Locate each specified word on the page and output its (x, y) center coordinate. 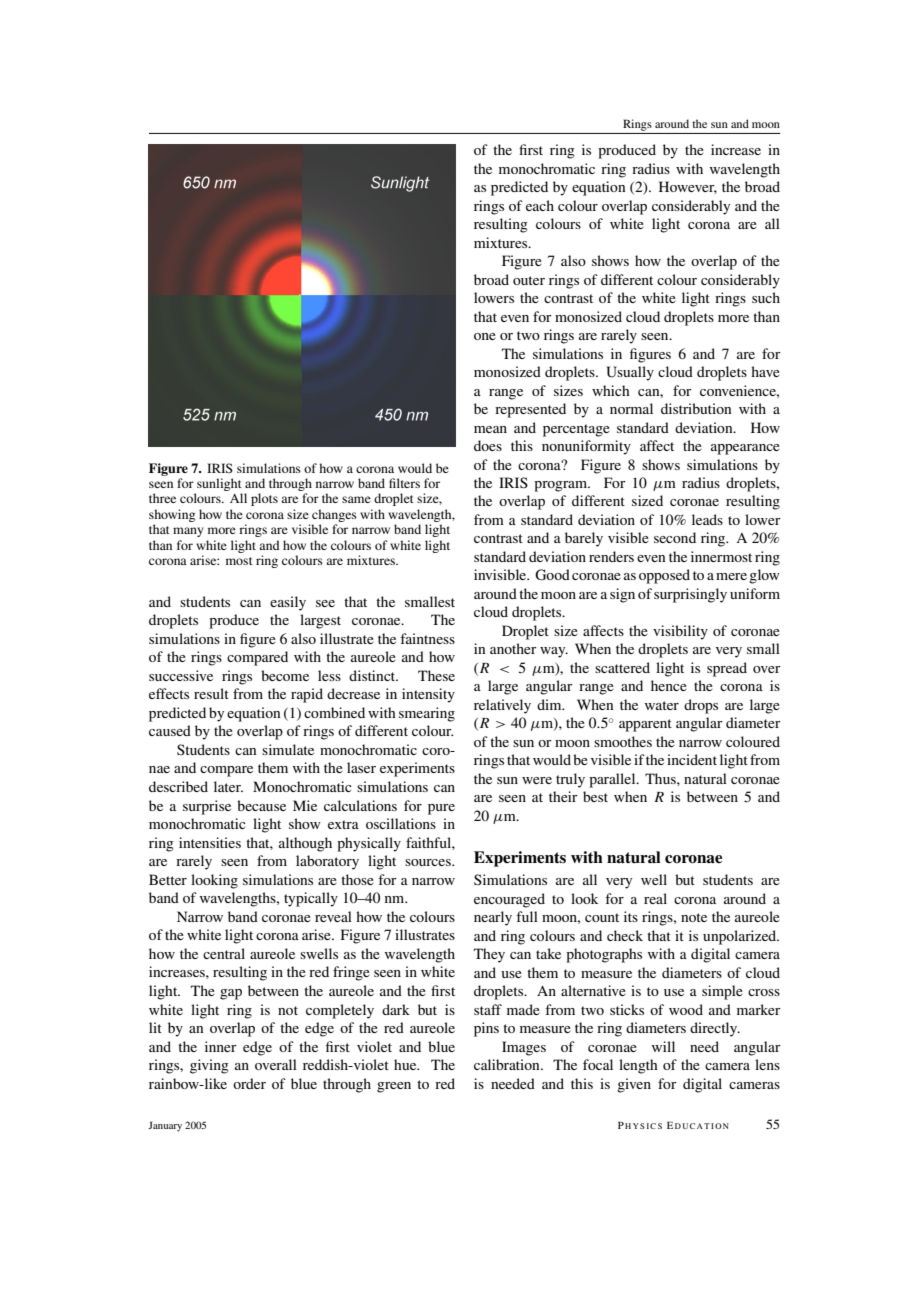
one (485, 336)
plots (264, 499)
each (540, 205)
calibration (508, 1064)
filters (404, 483)
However (688, 187)
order (249, 1083)
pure (441, 809)
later (228, 786)
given (634, 1085)
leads (707, 519)
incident (692, 759)
